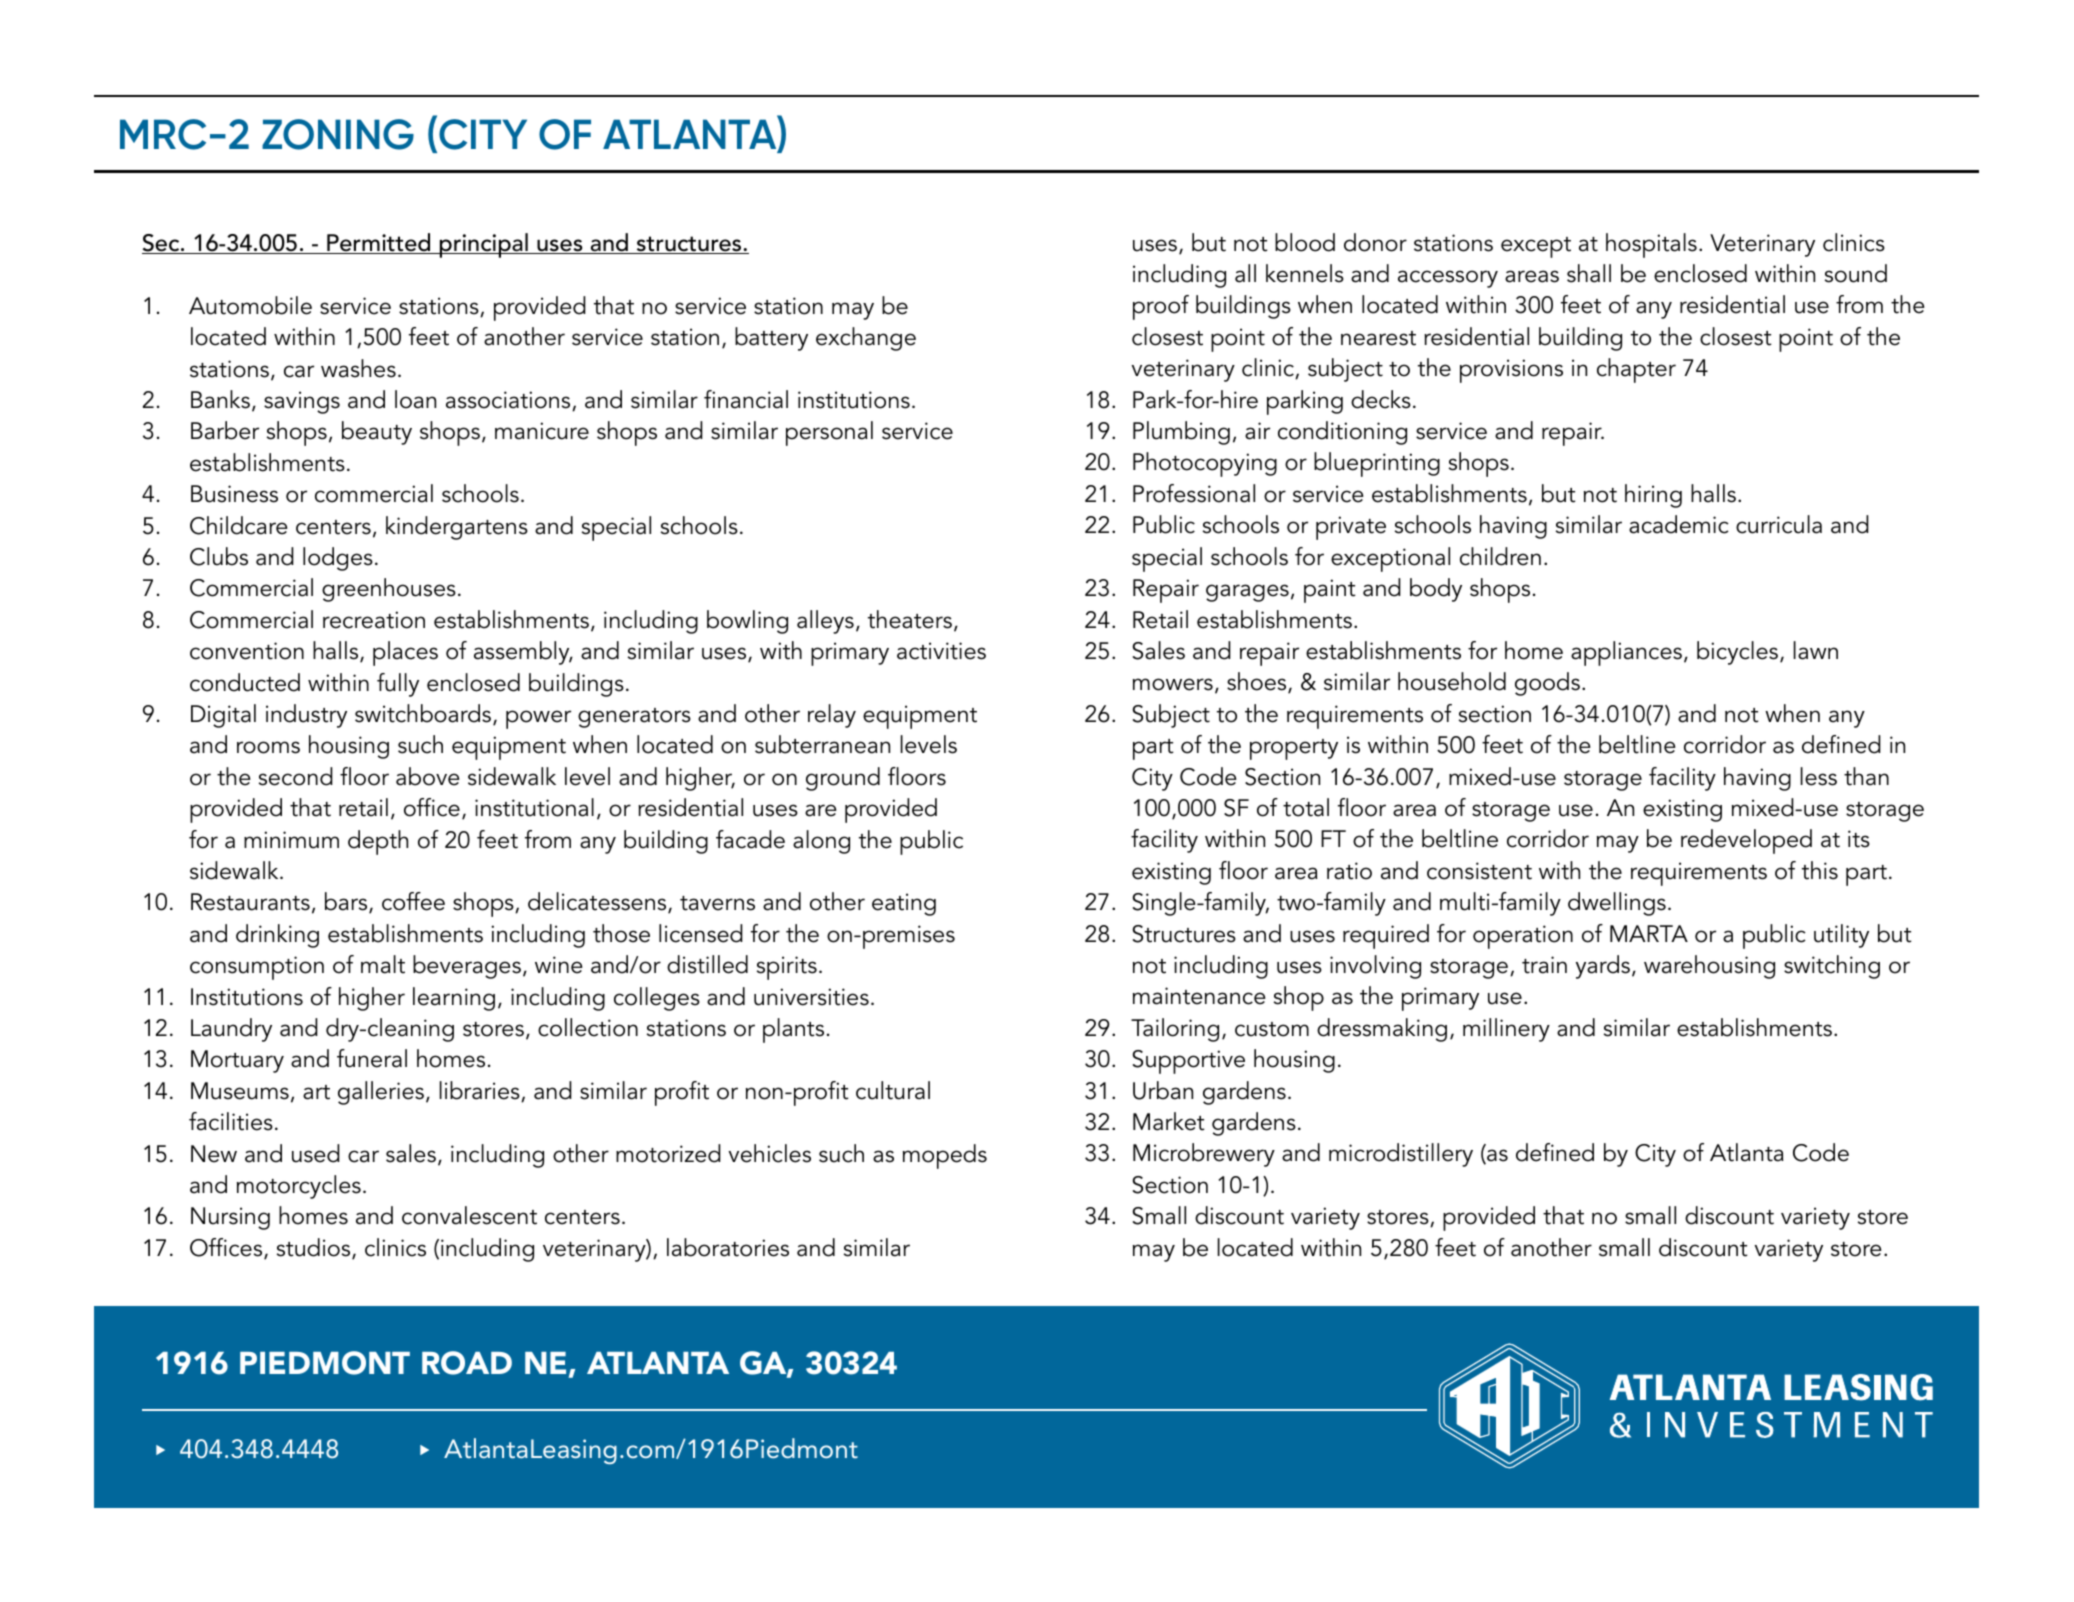 This screenshot has width=2074, height=1602. I want to click on less, so click(1819, 776).
